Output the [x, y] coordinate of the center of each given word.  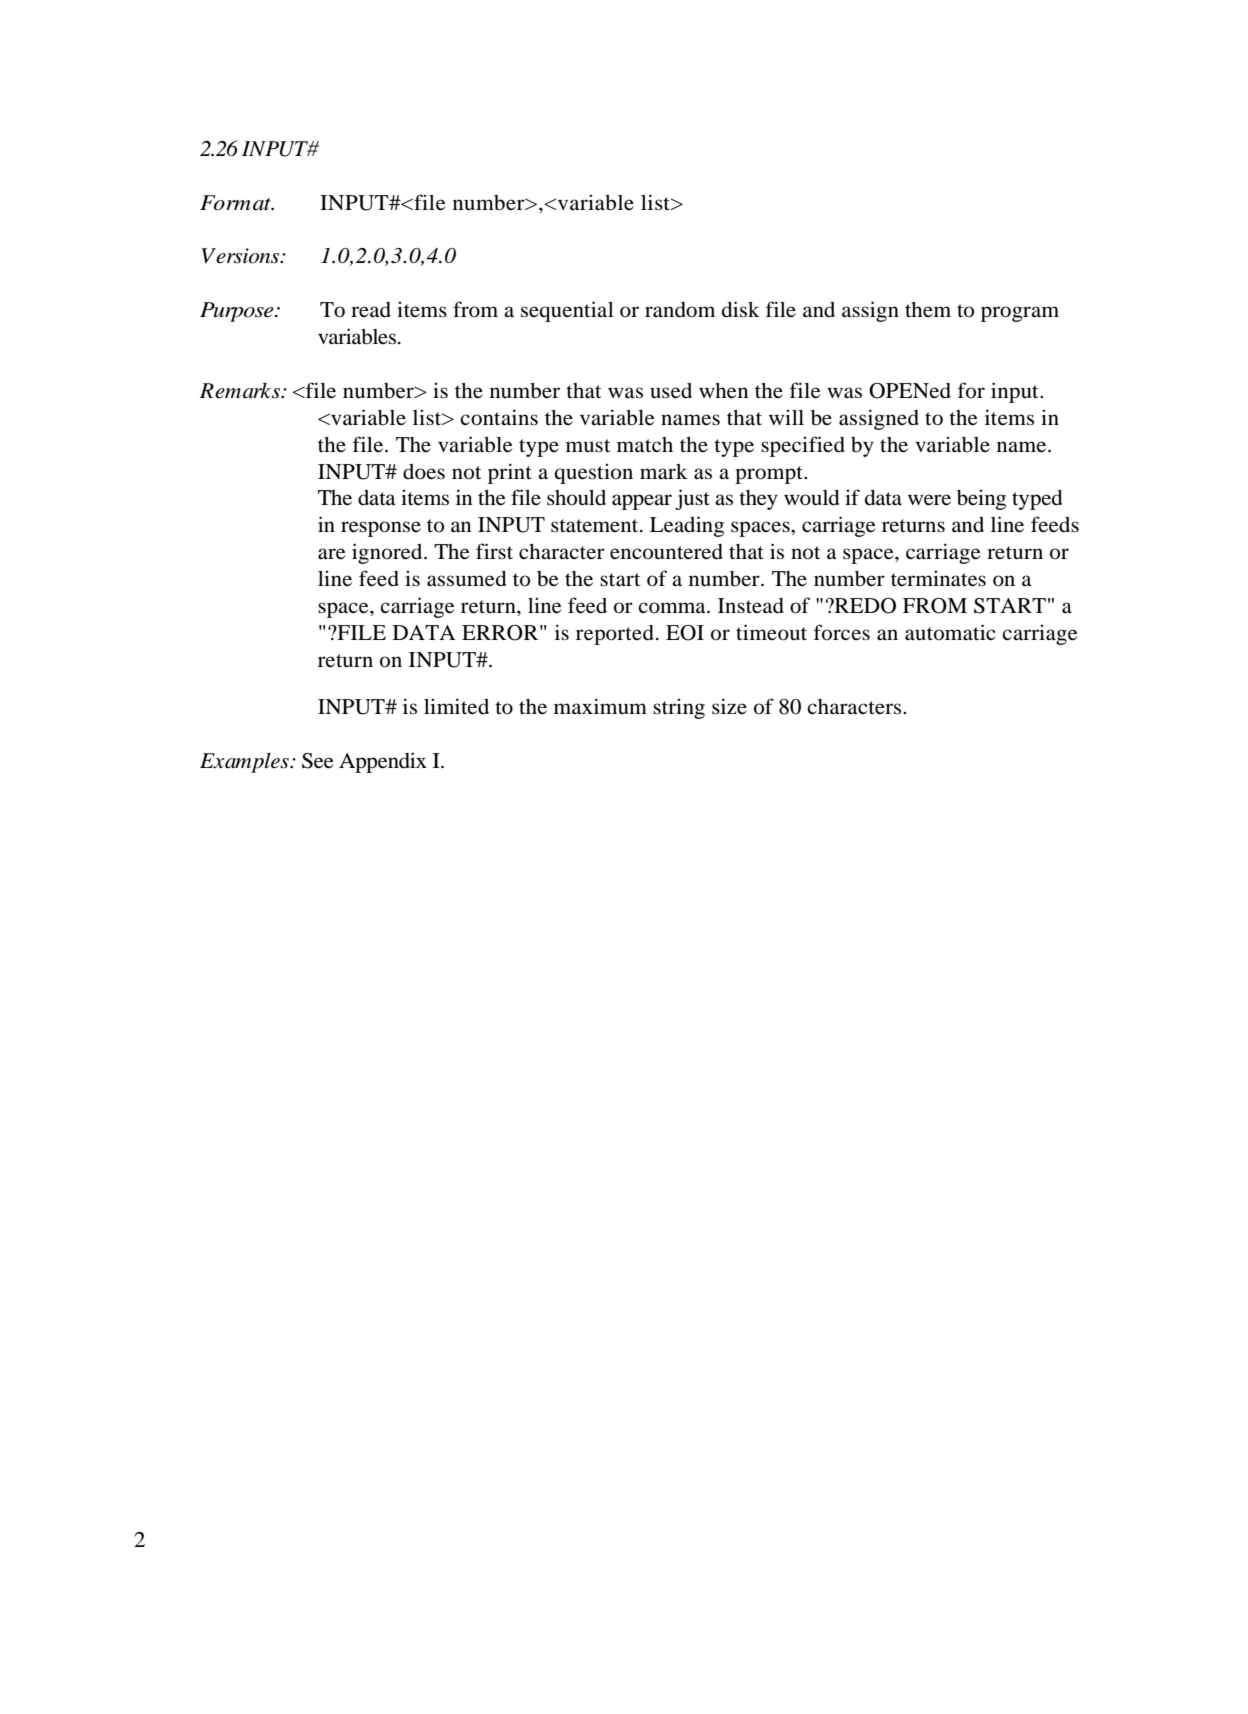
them [928, 310]
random [680, 310]
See [317, 761]
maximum [600, 706]
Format [236, 203]
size [729, 706]
